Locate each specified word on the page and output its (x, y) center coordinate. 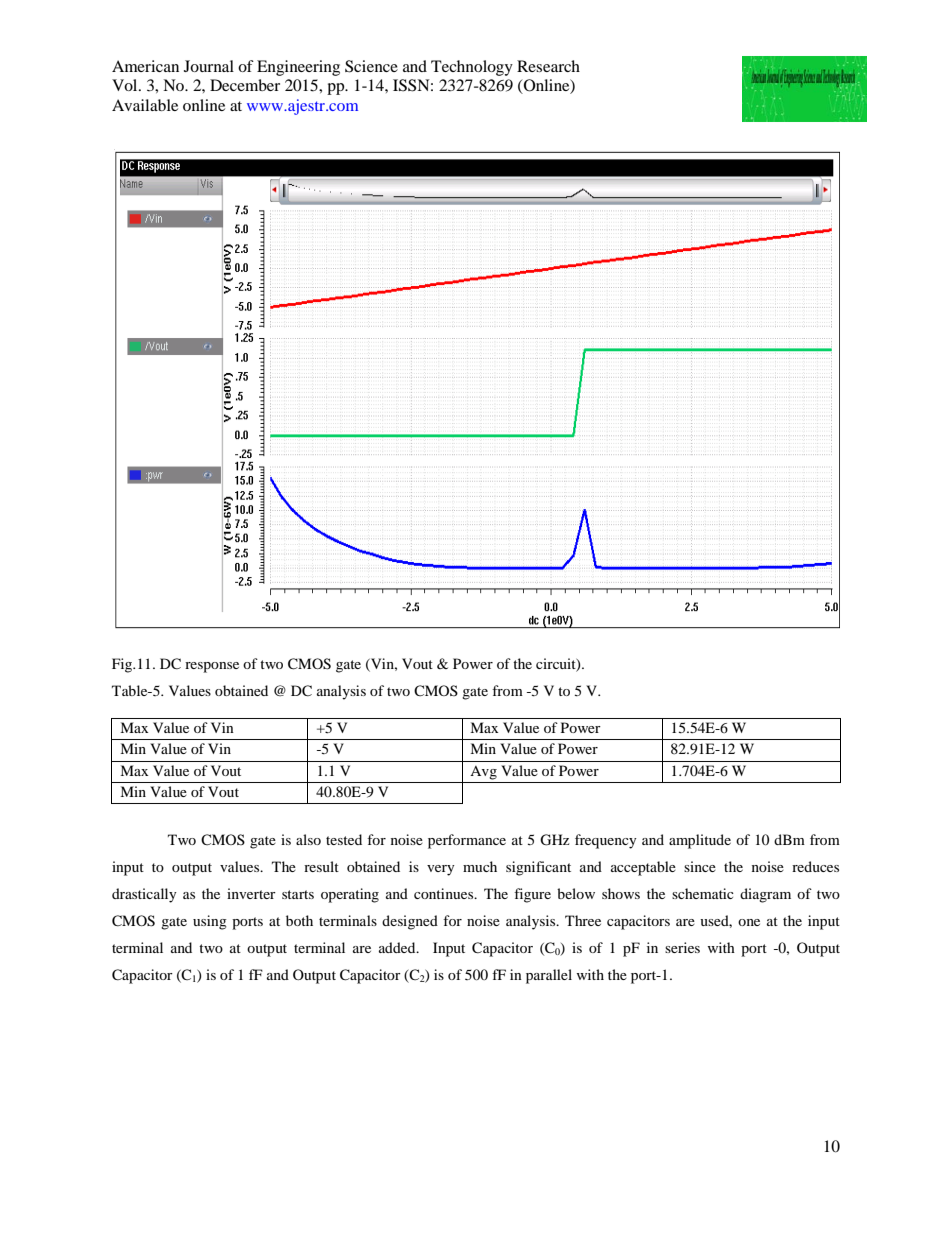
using (210, 922)
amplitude (700, 841)
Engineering (298, 68)
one (749, 922)
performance (467, 841)
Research (548, 66)
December (245, 85)
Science (371, 66)
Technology (472, 68)
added (398, 947)
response (212, 667)
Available (145, 105)
